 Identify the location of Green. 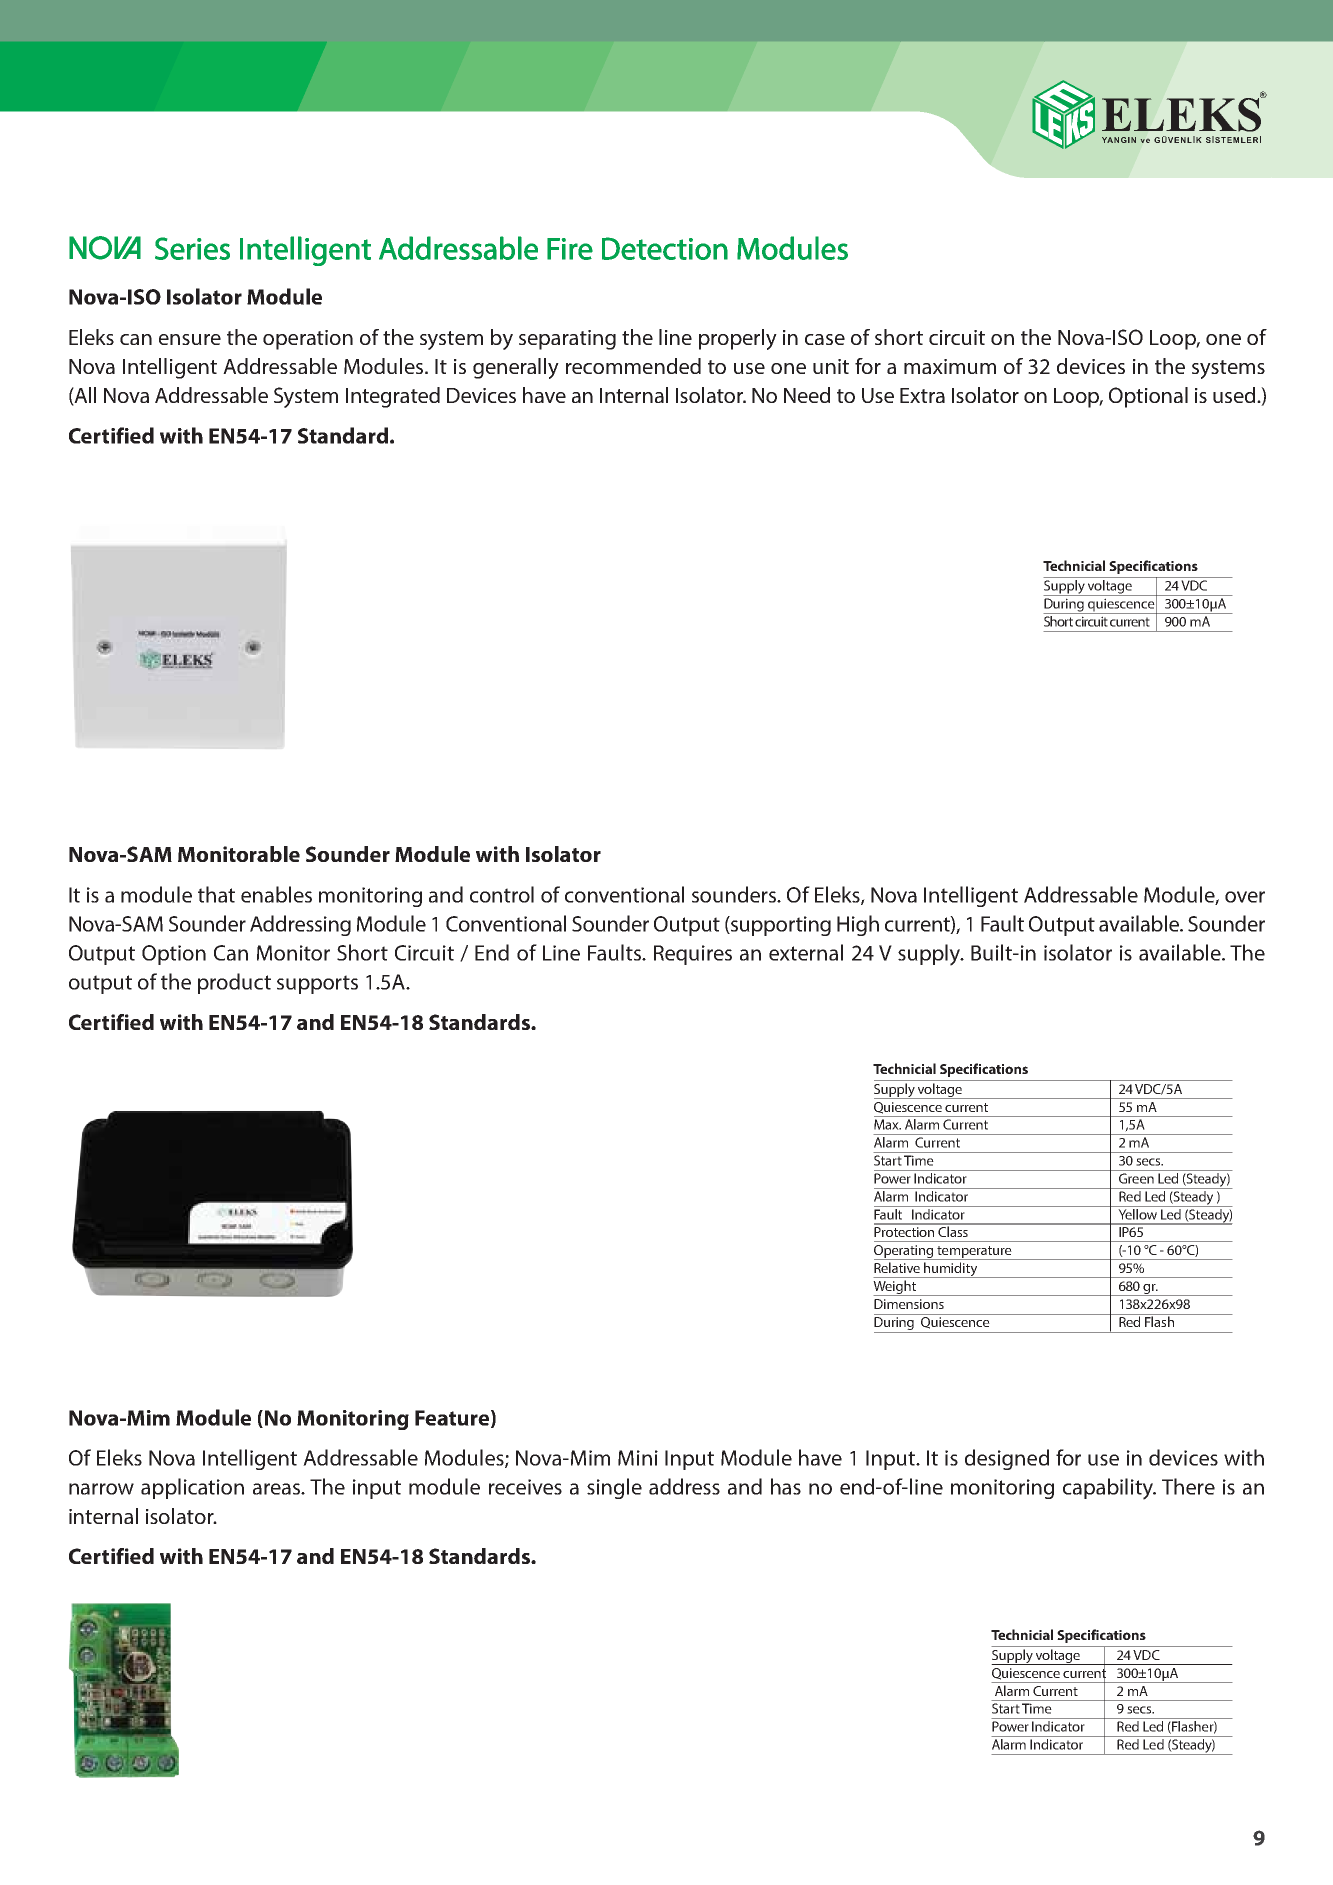
(1136, 1178).
